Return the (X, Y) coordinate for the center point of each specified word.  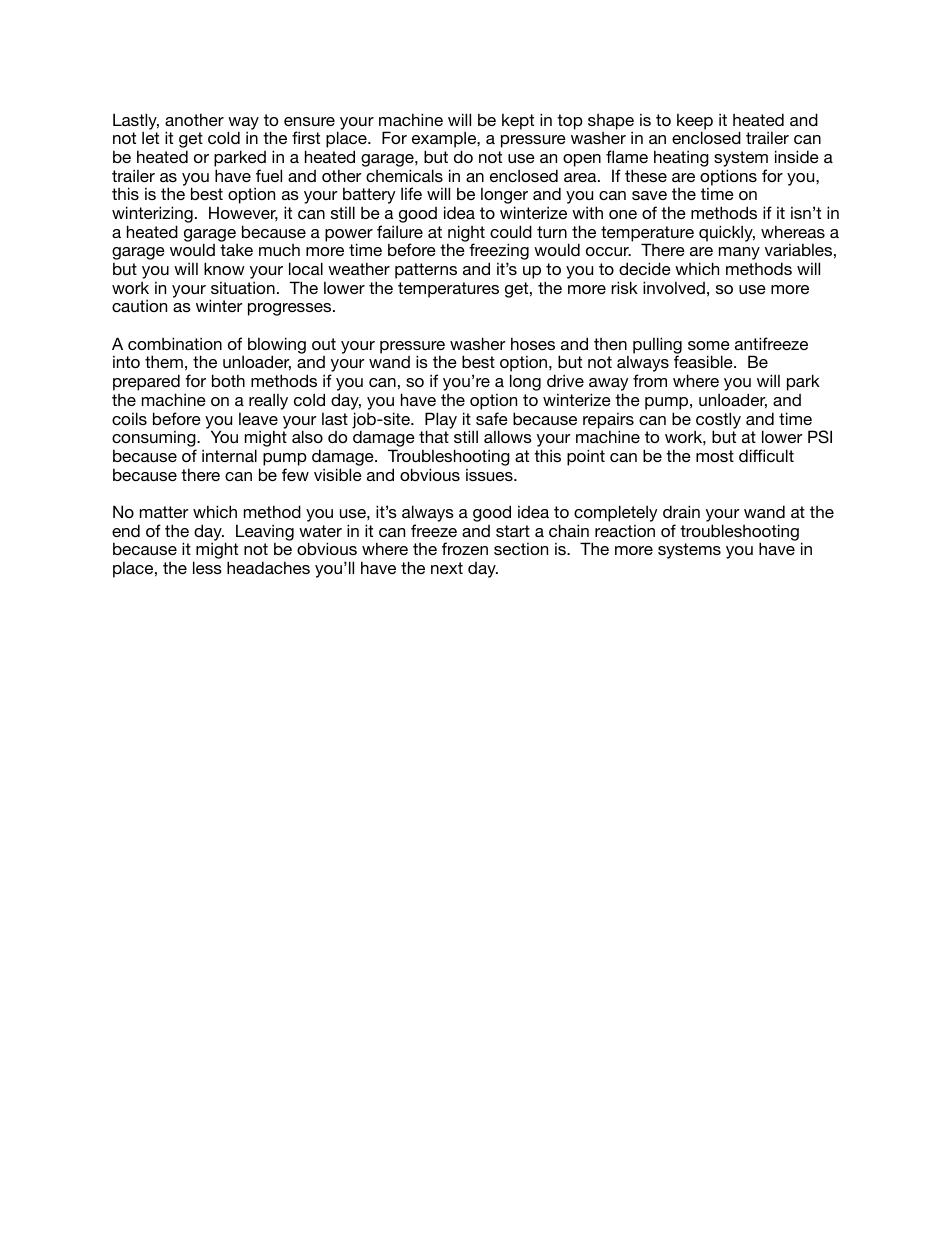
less (207, 567)
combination (175, 343)
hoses (533, 343)
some (709, 345)
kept (518, 121)
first (306, 137)
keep (695, 122)
